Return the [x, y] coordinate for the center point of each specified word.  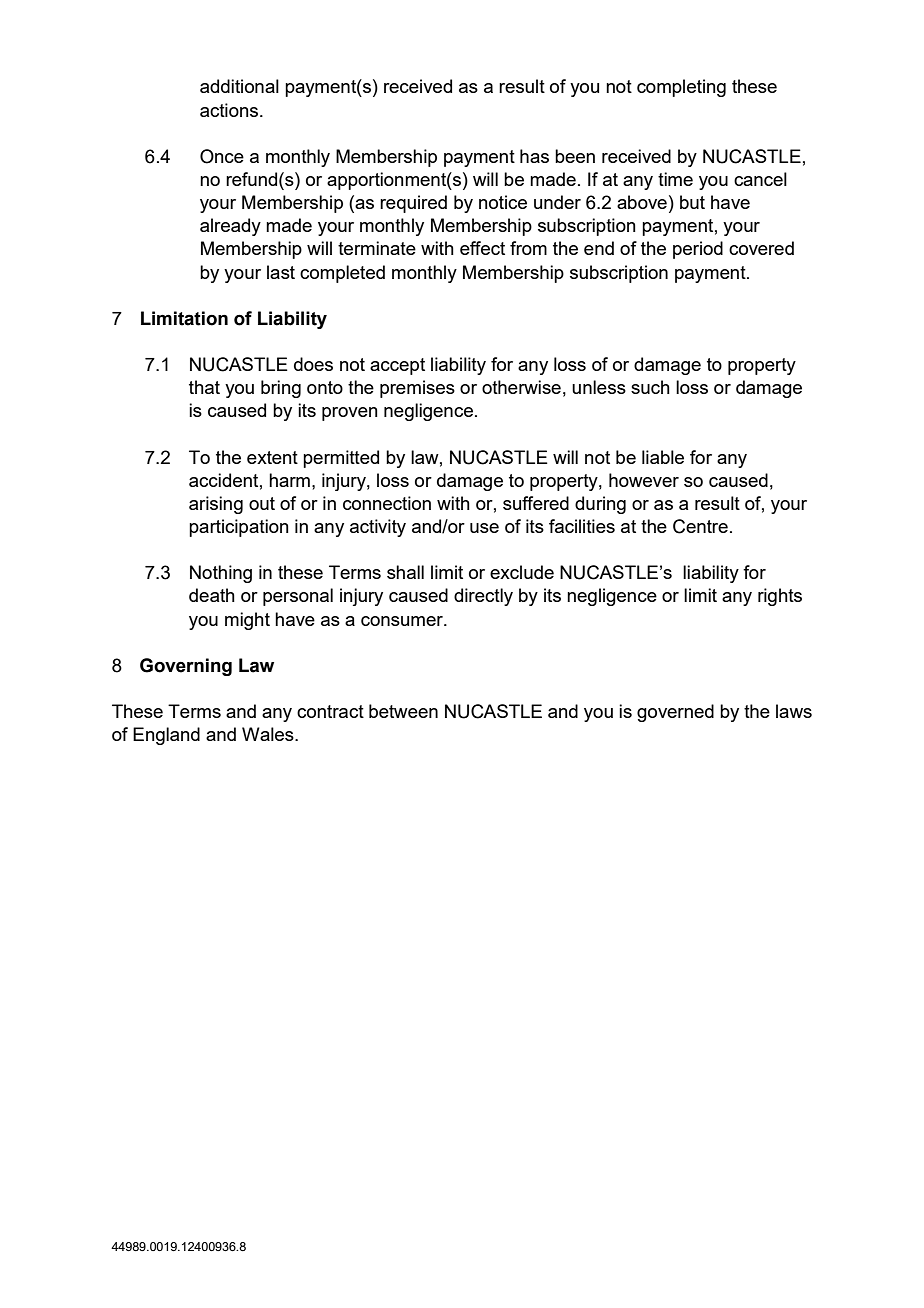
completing [681, 88]
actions [230, 110]
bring [281, 389]
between [403, 711]
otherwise [521, 387]
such [650, 387]
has [534, 156]
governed [675, 713]
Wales [269, 734]
